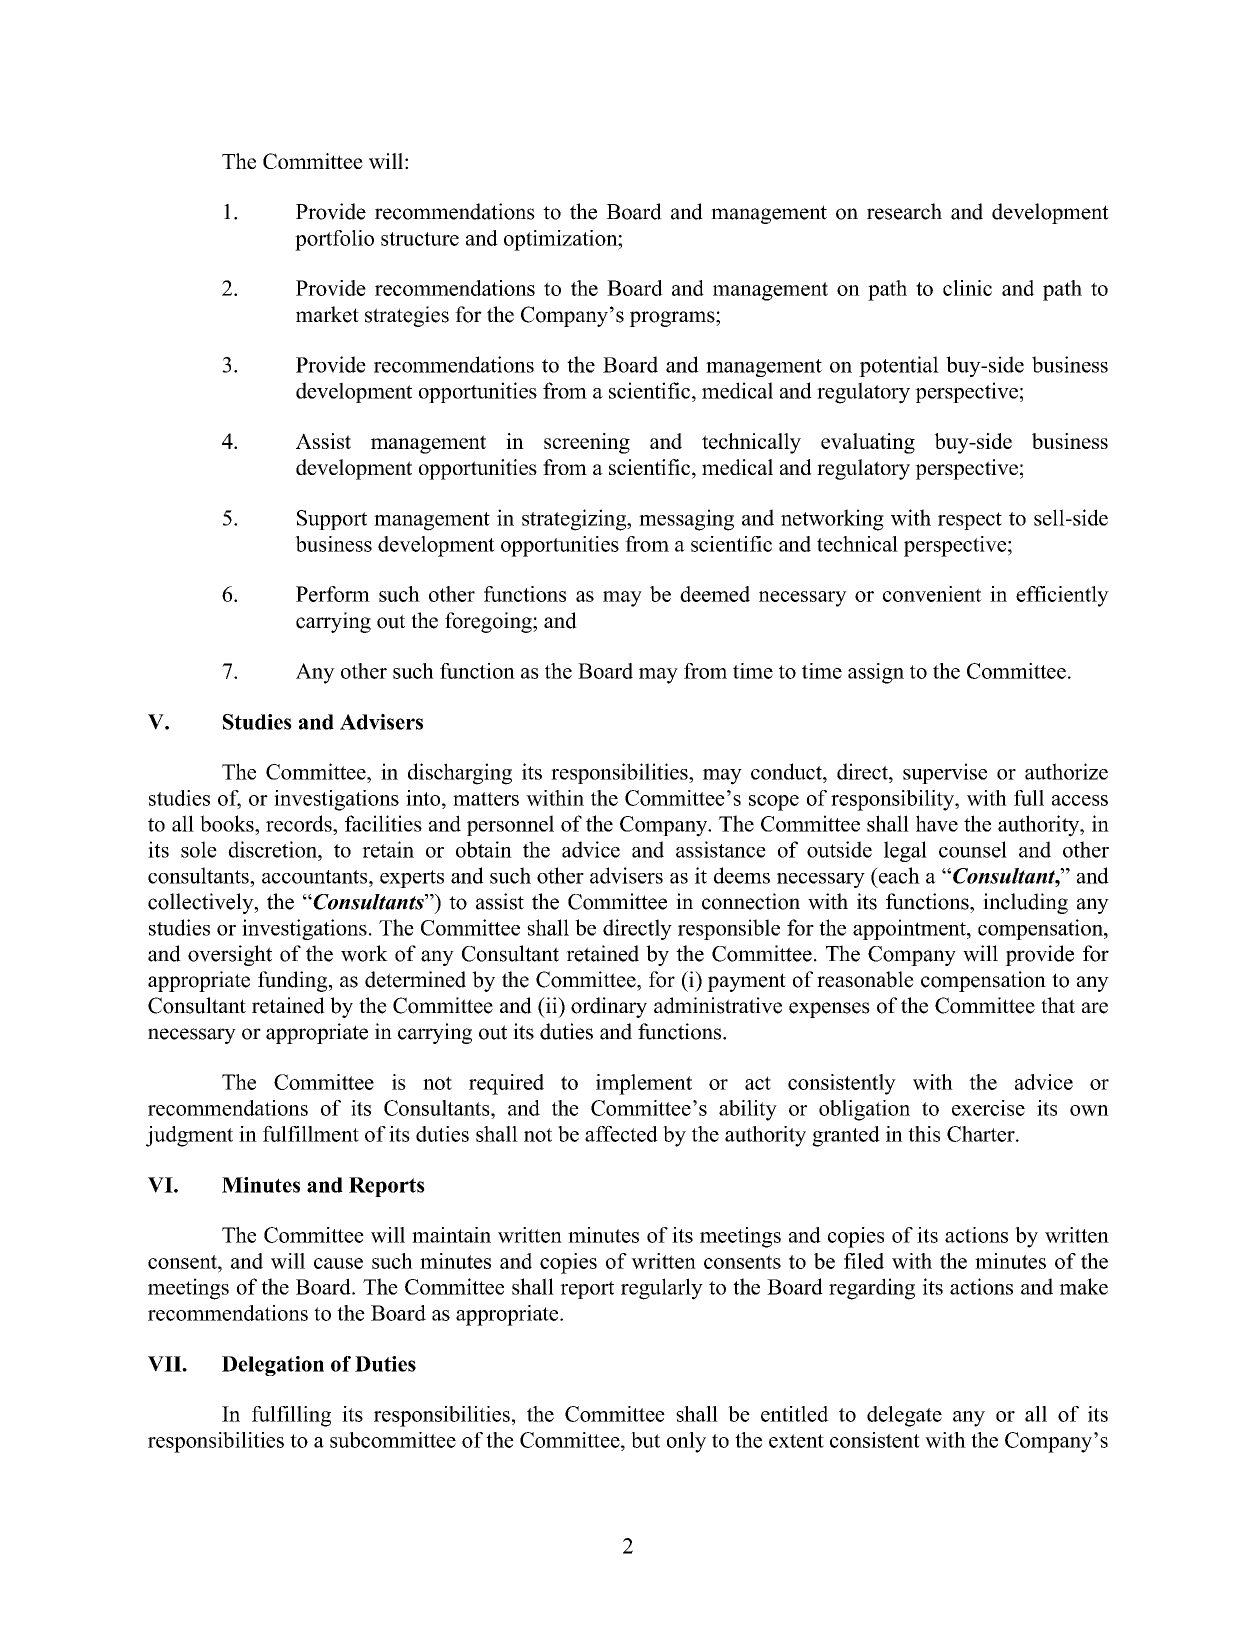 This screenshot has width=1256, height=1625. I want to click on Perform, so click(333, 594).
